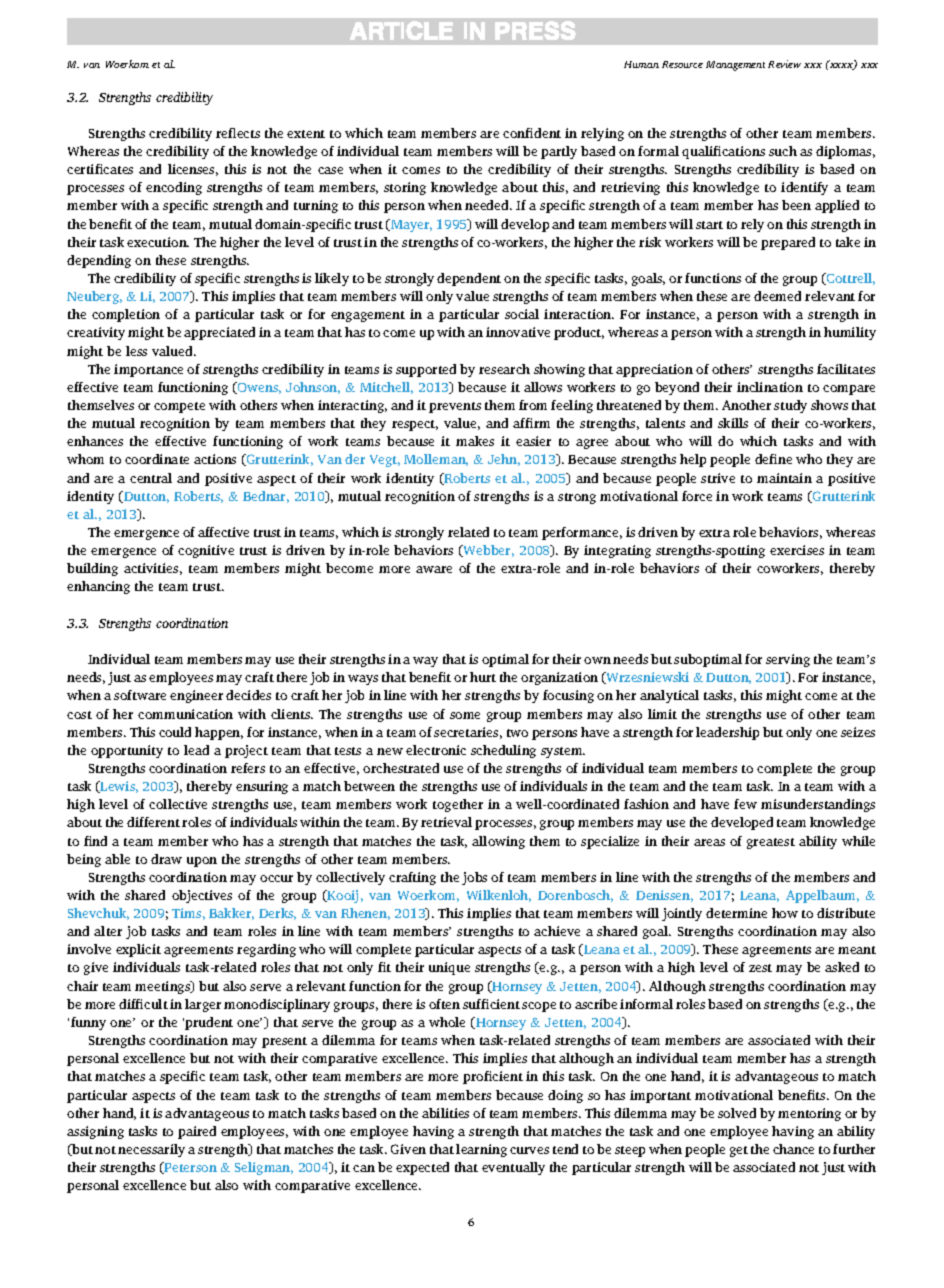 The width and height of the screenshot is (944, 1288). What do you see at coordinates (532, 133) in the screenshot?
I see `confident` at bounding box center [532, 133].
